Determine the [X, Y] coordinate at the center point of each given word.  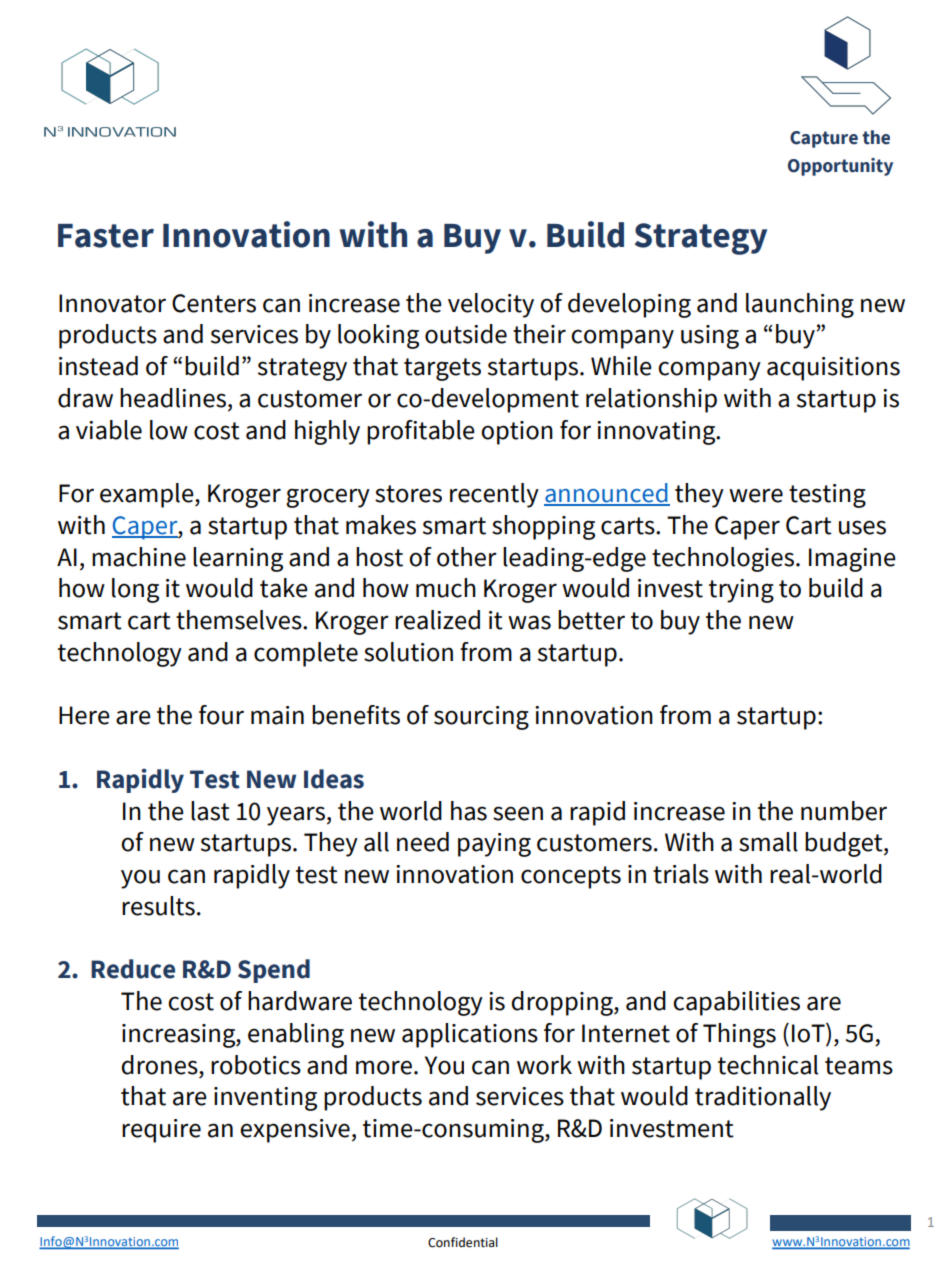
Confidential [463, 1242]
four [221, 715]
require [161, 1131]
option [517, 433]
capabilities [736, 1003]
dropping [563, 1003]
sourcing [481, 718]
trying [741, 591]
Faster [106, 236]
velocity [491, 305]
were [756, 495]
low [169, 430]
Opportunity [840, 167]
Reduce [133, 969]
